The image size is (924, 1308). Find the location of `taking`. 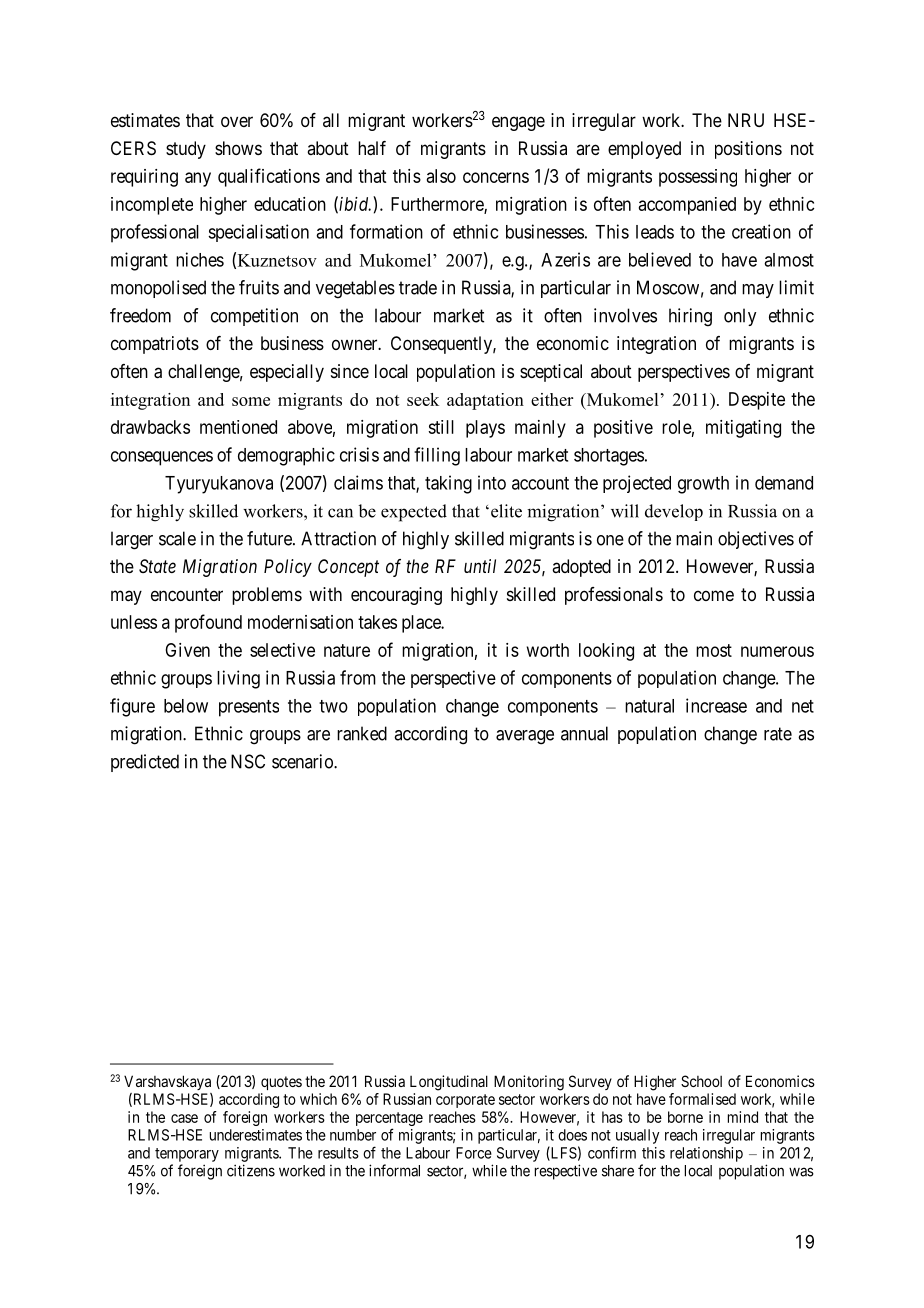

taking is located at coordinates (448, 484).
